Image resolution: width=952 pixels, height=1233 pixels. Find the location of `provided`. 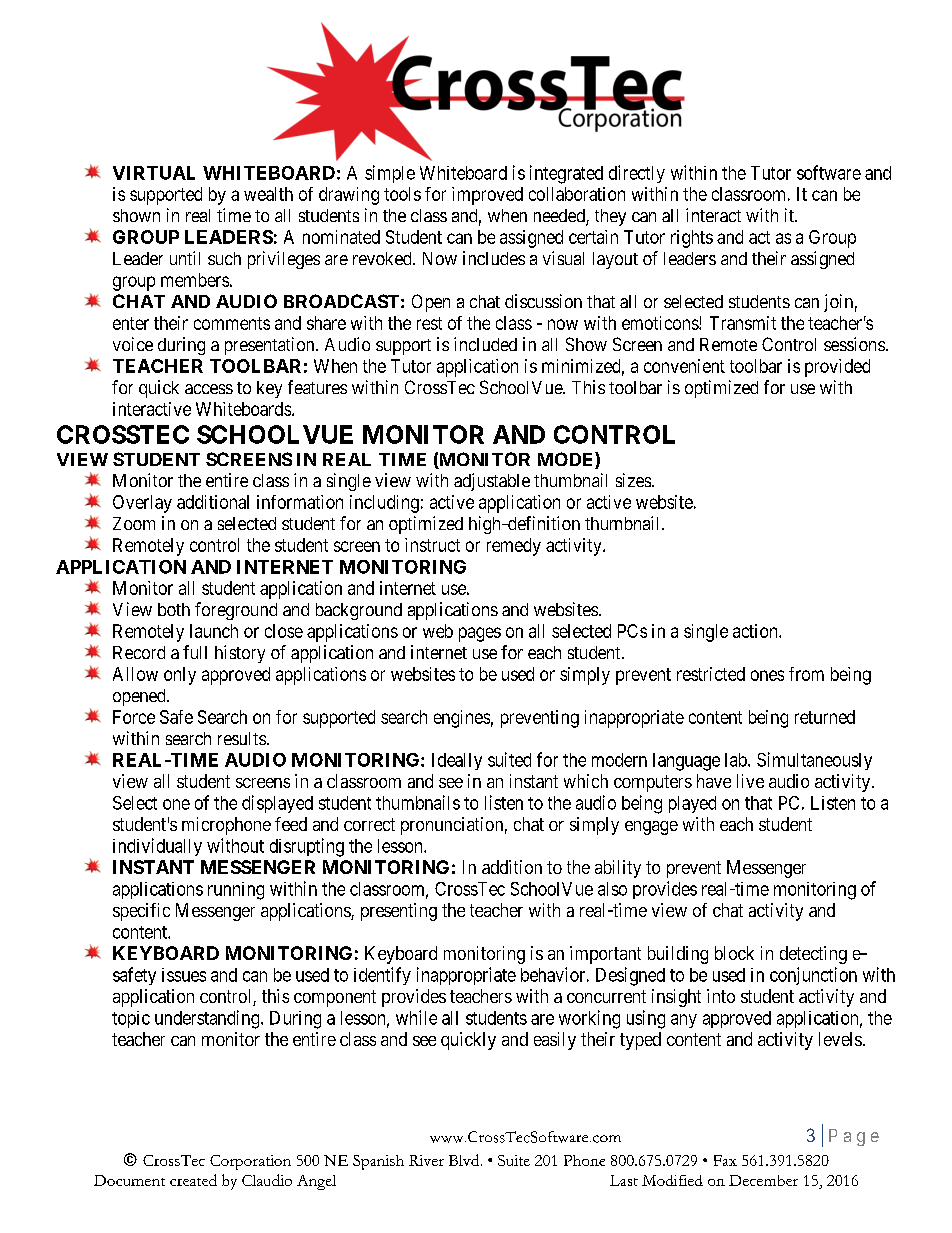

provided is located at coordinates (837, 368).
